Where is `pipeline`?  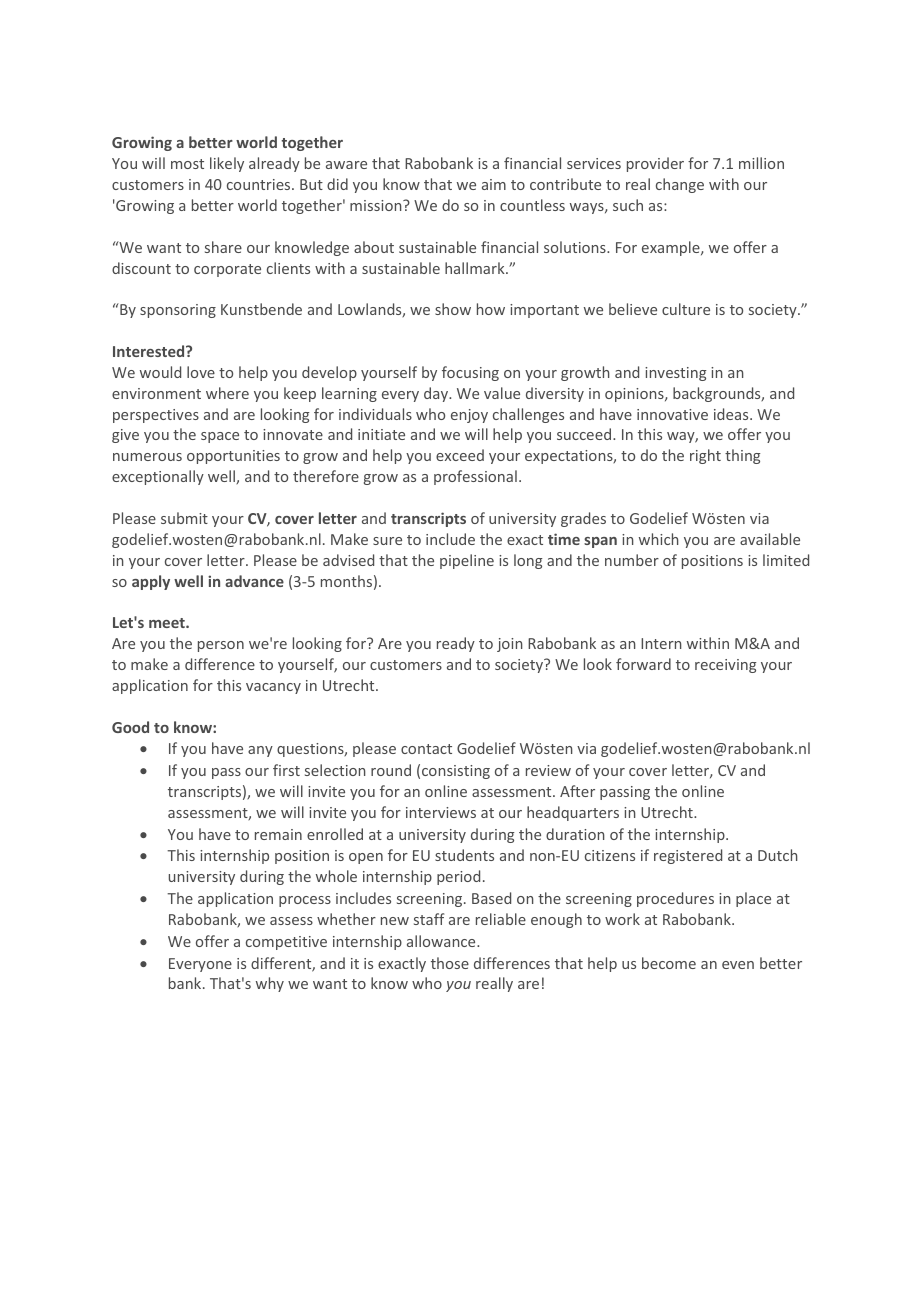
pipeline is located at coordinates (467, 561).
